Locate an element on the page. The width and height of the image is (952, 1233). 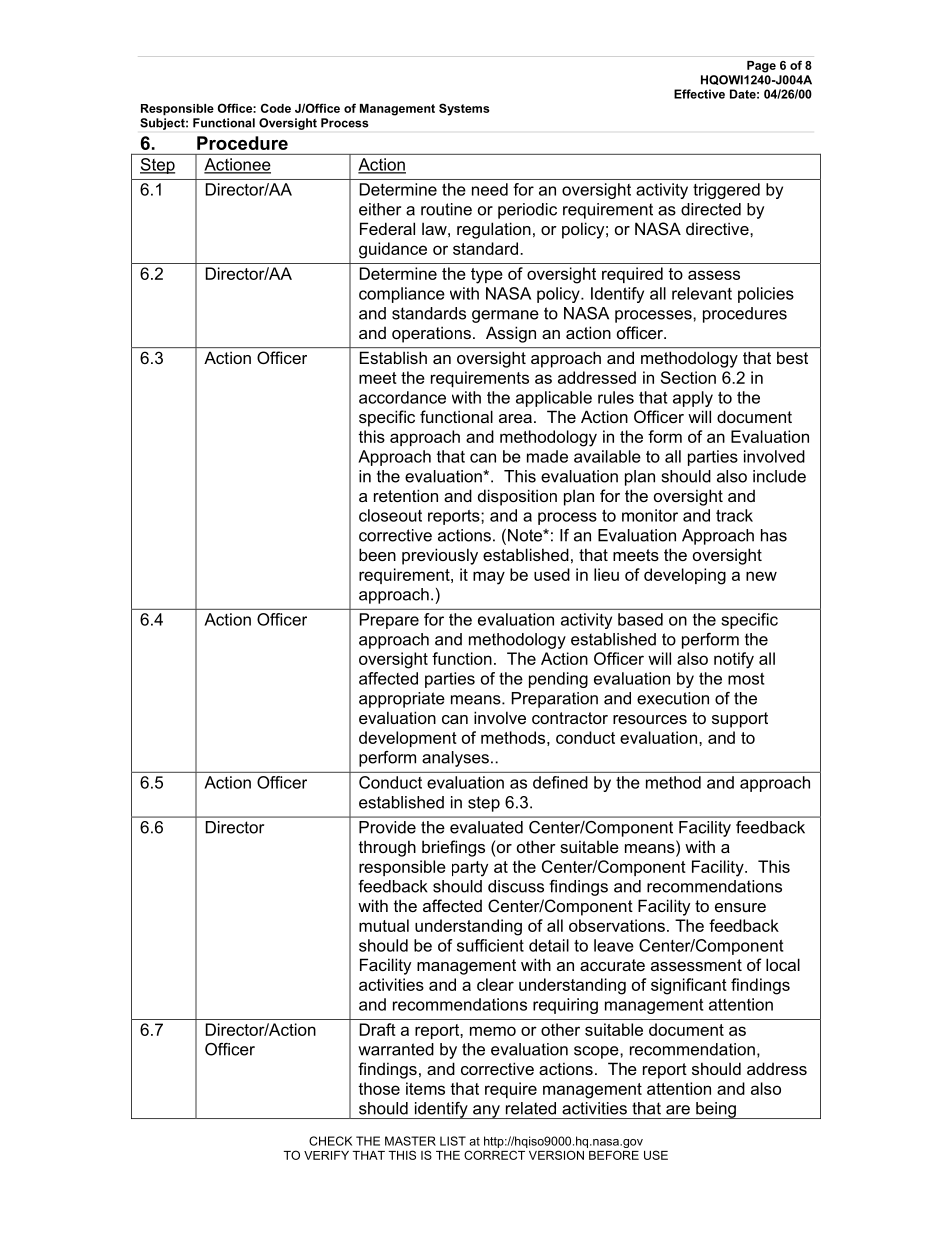
Code is located at coordinates (276, 108).
